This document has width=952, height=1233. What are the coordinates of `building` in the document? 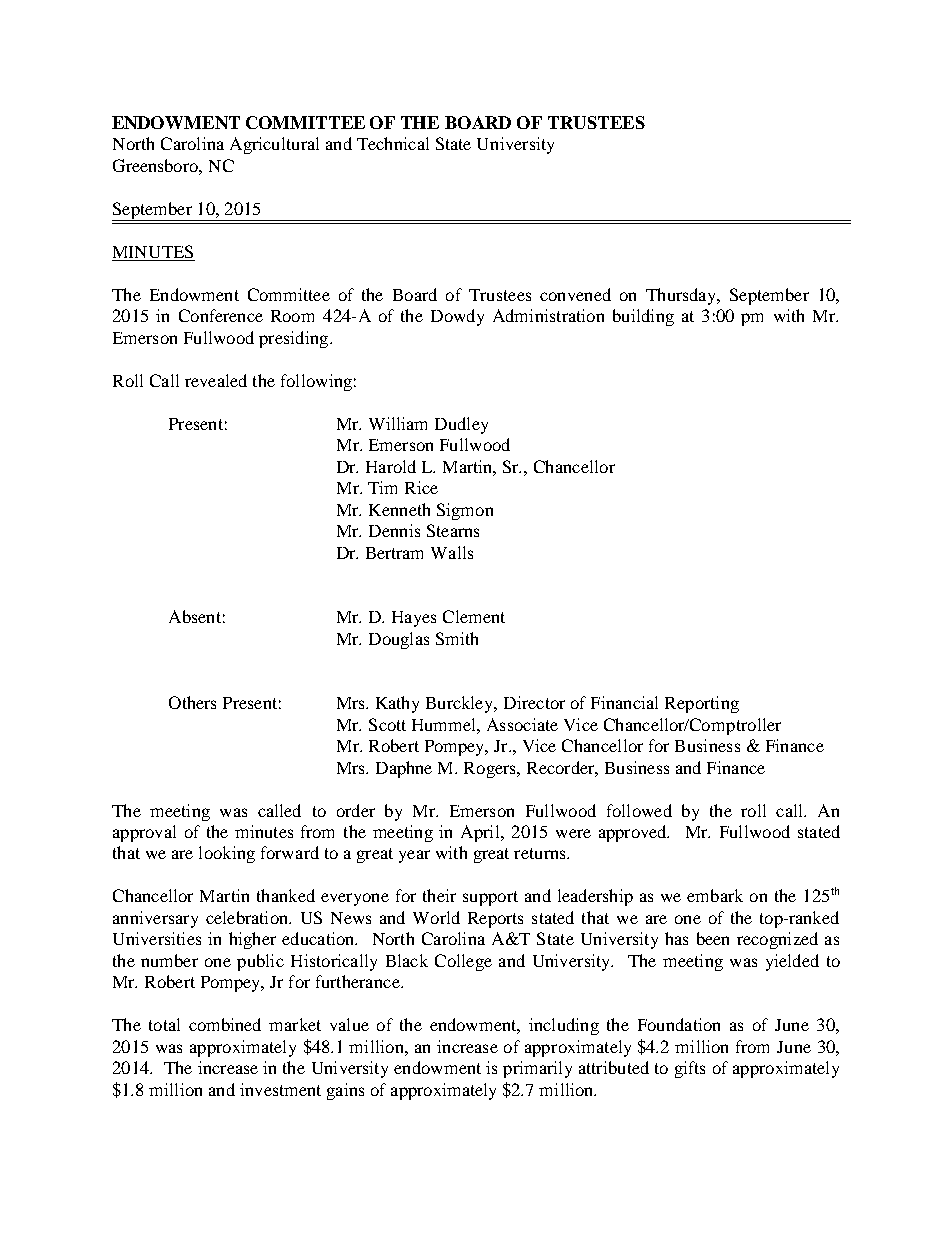 It's located at (643, 317).
